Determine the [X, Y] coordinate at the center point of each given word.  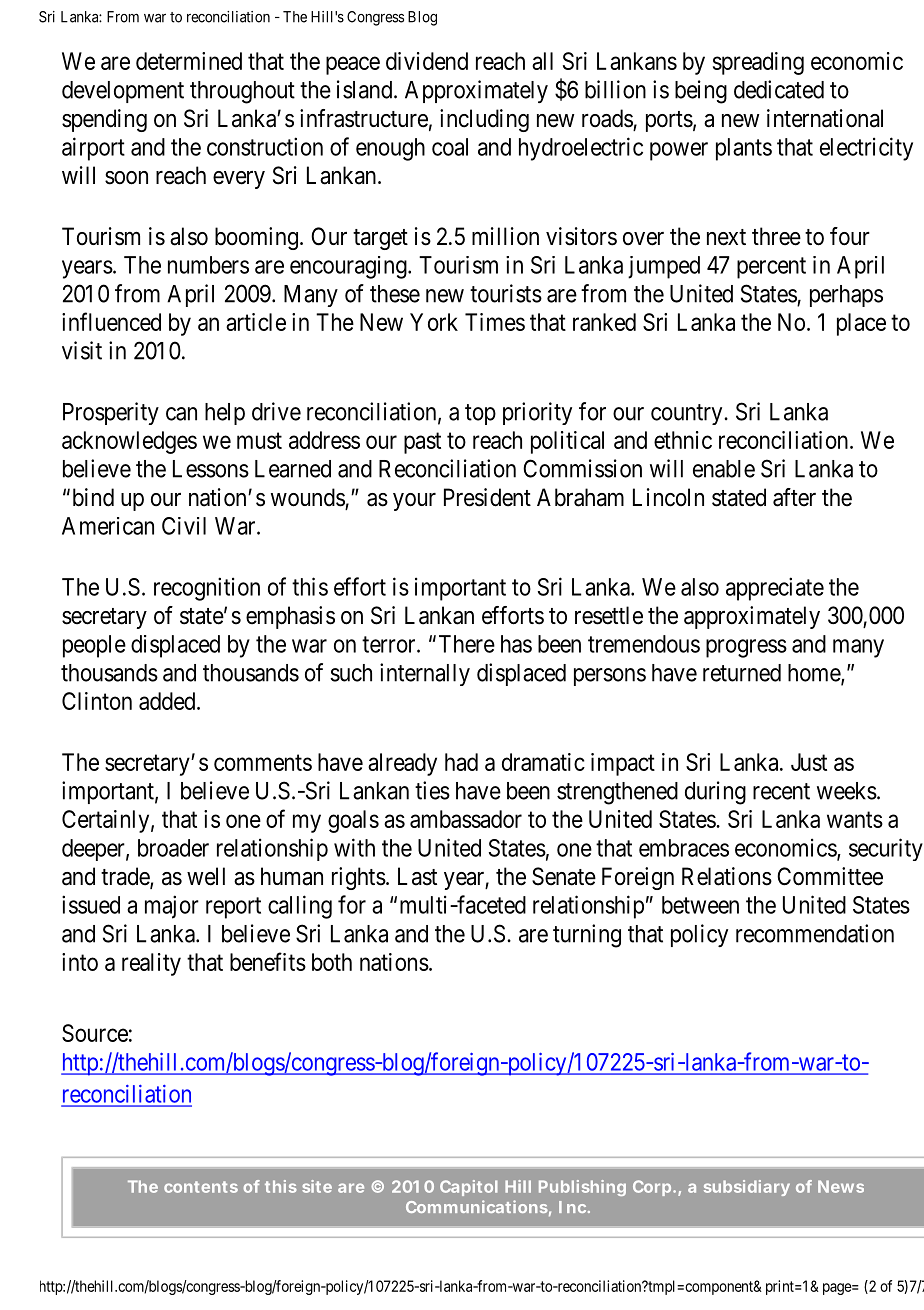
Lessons [211, 469]
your [414, 502]
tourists [506, 293]
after [794, 497]
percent [771, 268]
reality [151, 964]
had [461, 762]
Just [809, 762]
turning [587, 936]
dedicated [779, 89]
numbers [208, 265]
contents [201, 1187]
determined [189, 61]
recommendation [815, 933]
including [484, 120]
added [168, 701]
